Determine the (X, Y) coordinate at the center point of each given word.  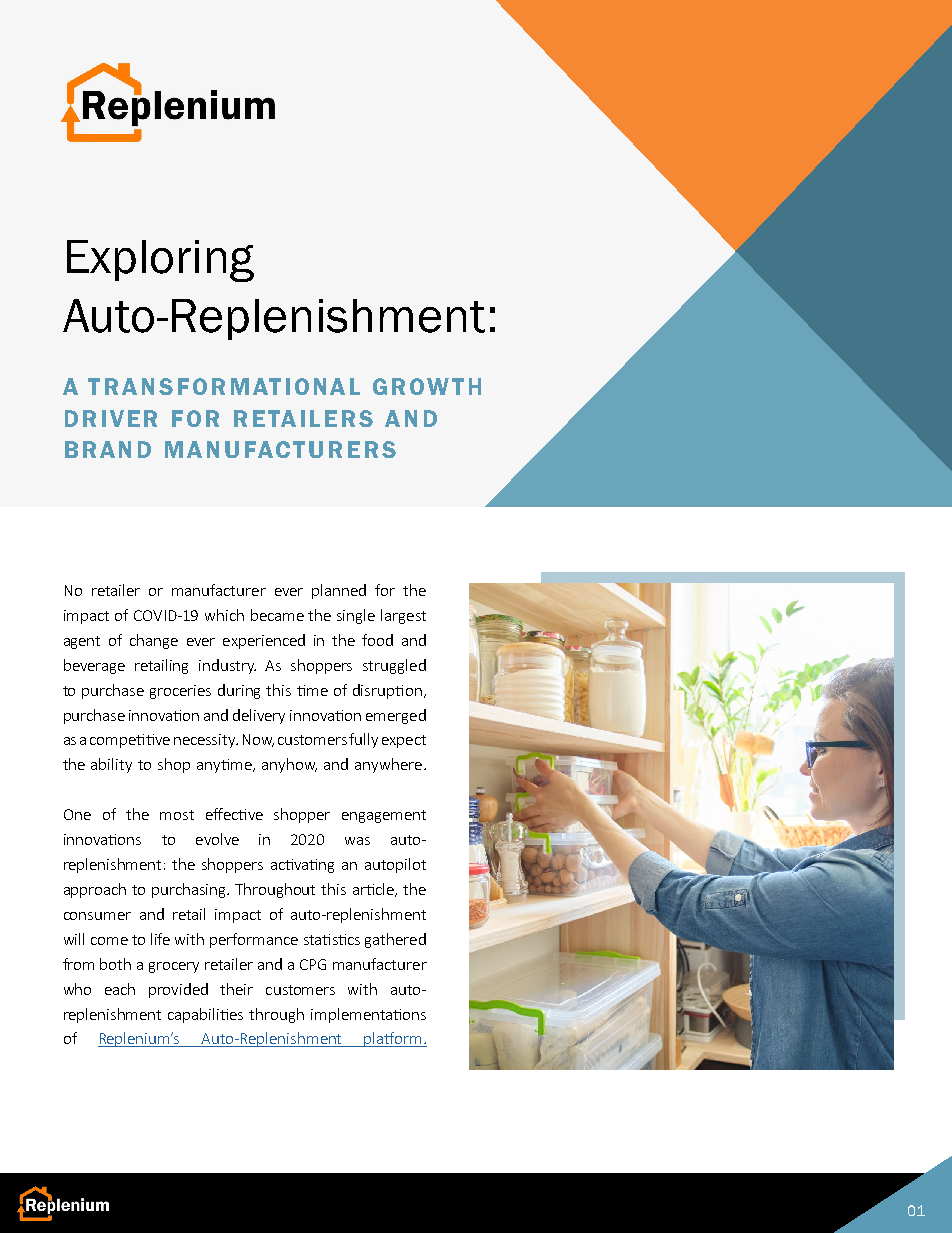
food (377, 640)
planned (339, 591)
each (120, 989)
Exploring (160, 261)
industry (227, 666)
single (356, 616)
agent (82, 642)
